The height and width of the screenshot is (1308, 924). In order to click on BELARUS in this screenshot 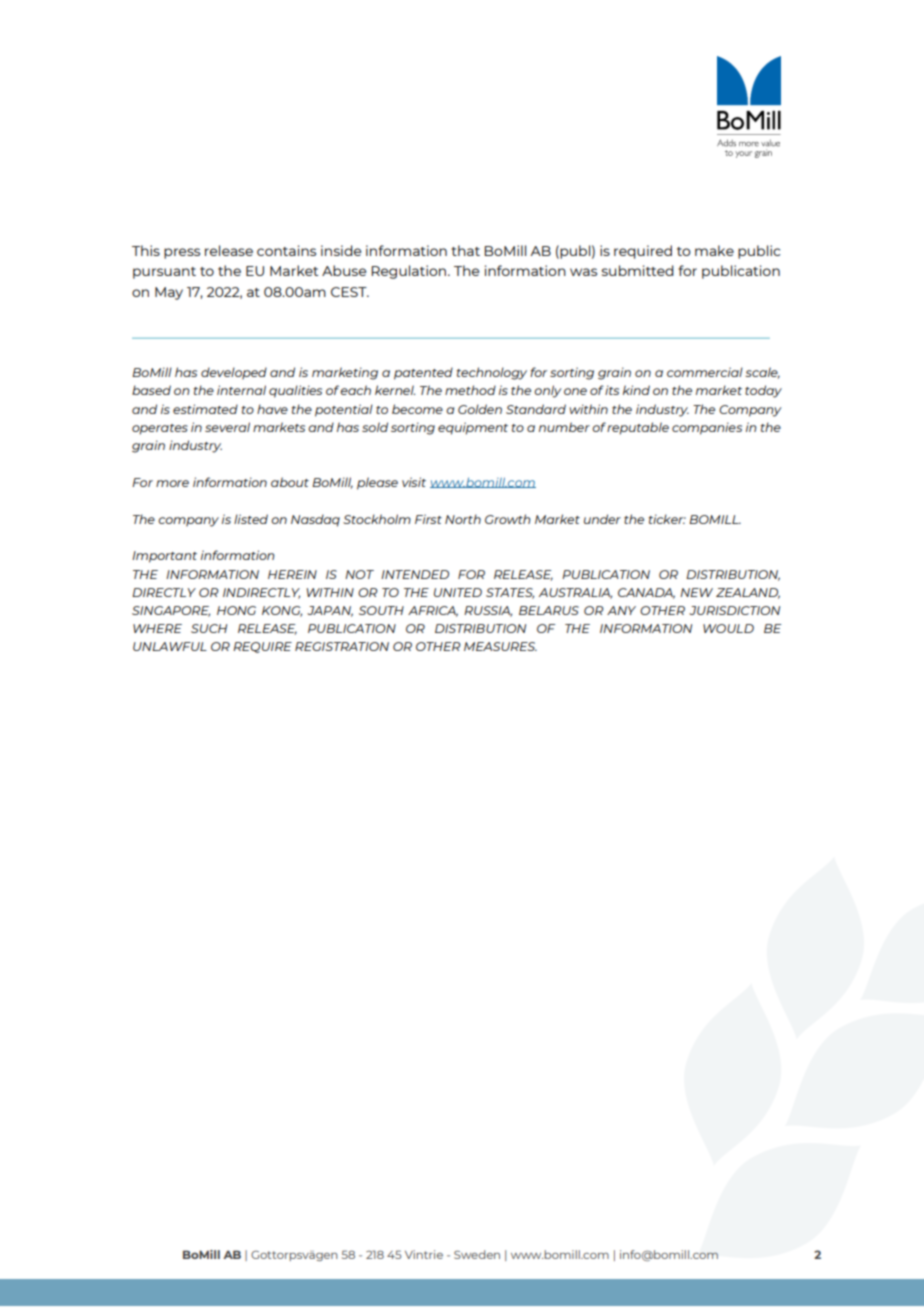, I will do `click(549, 610)`.
